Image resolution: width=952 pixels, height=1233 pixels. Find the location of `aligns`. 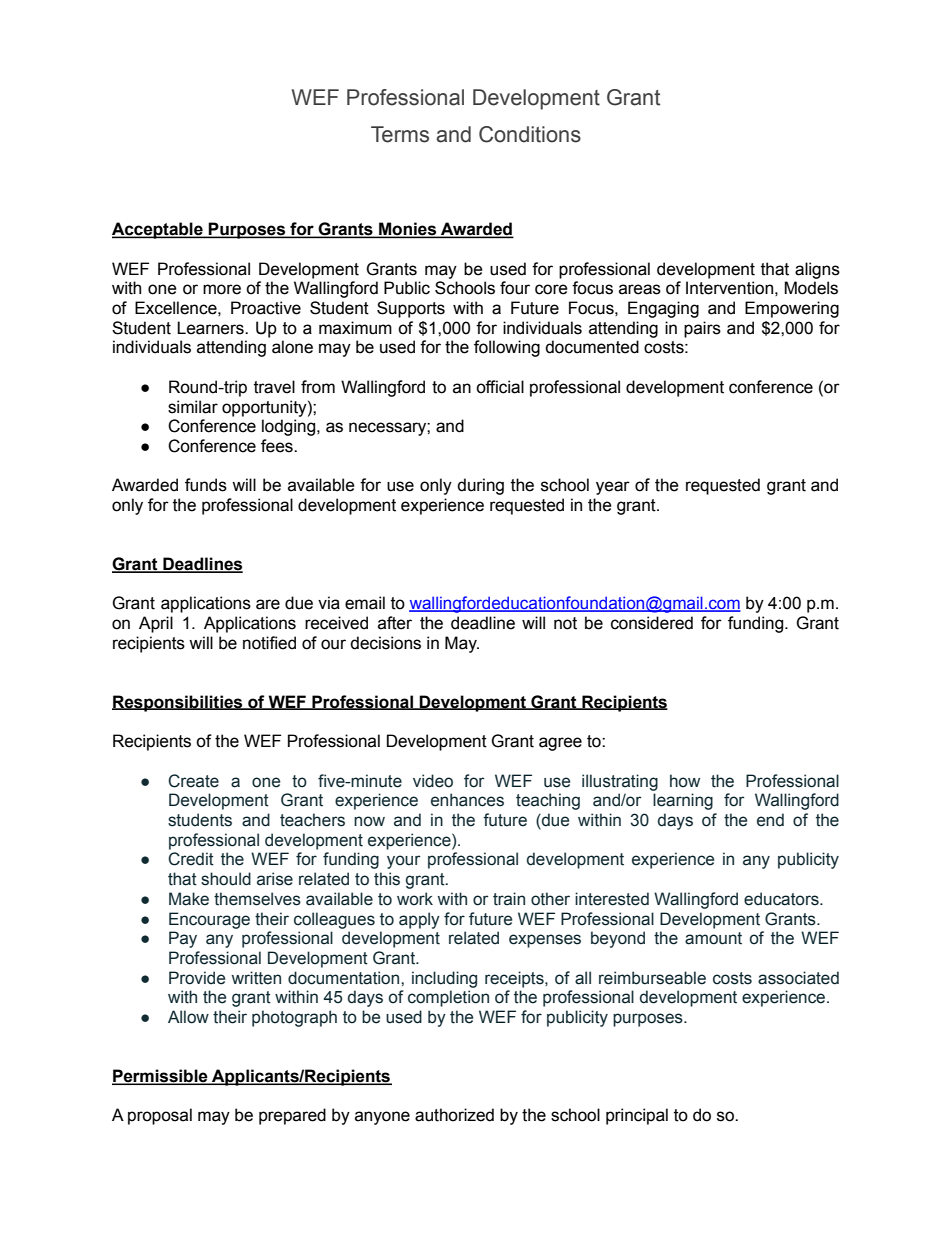

aligns is located at coordinates (817, 270).
